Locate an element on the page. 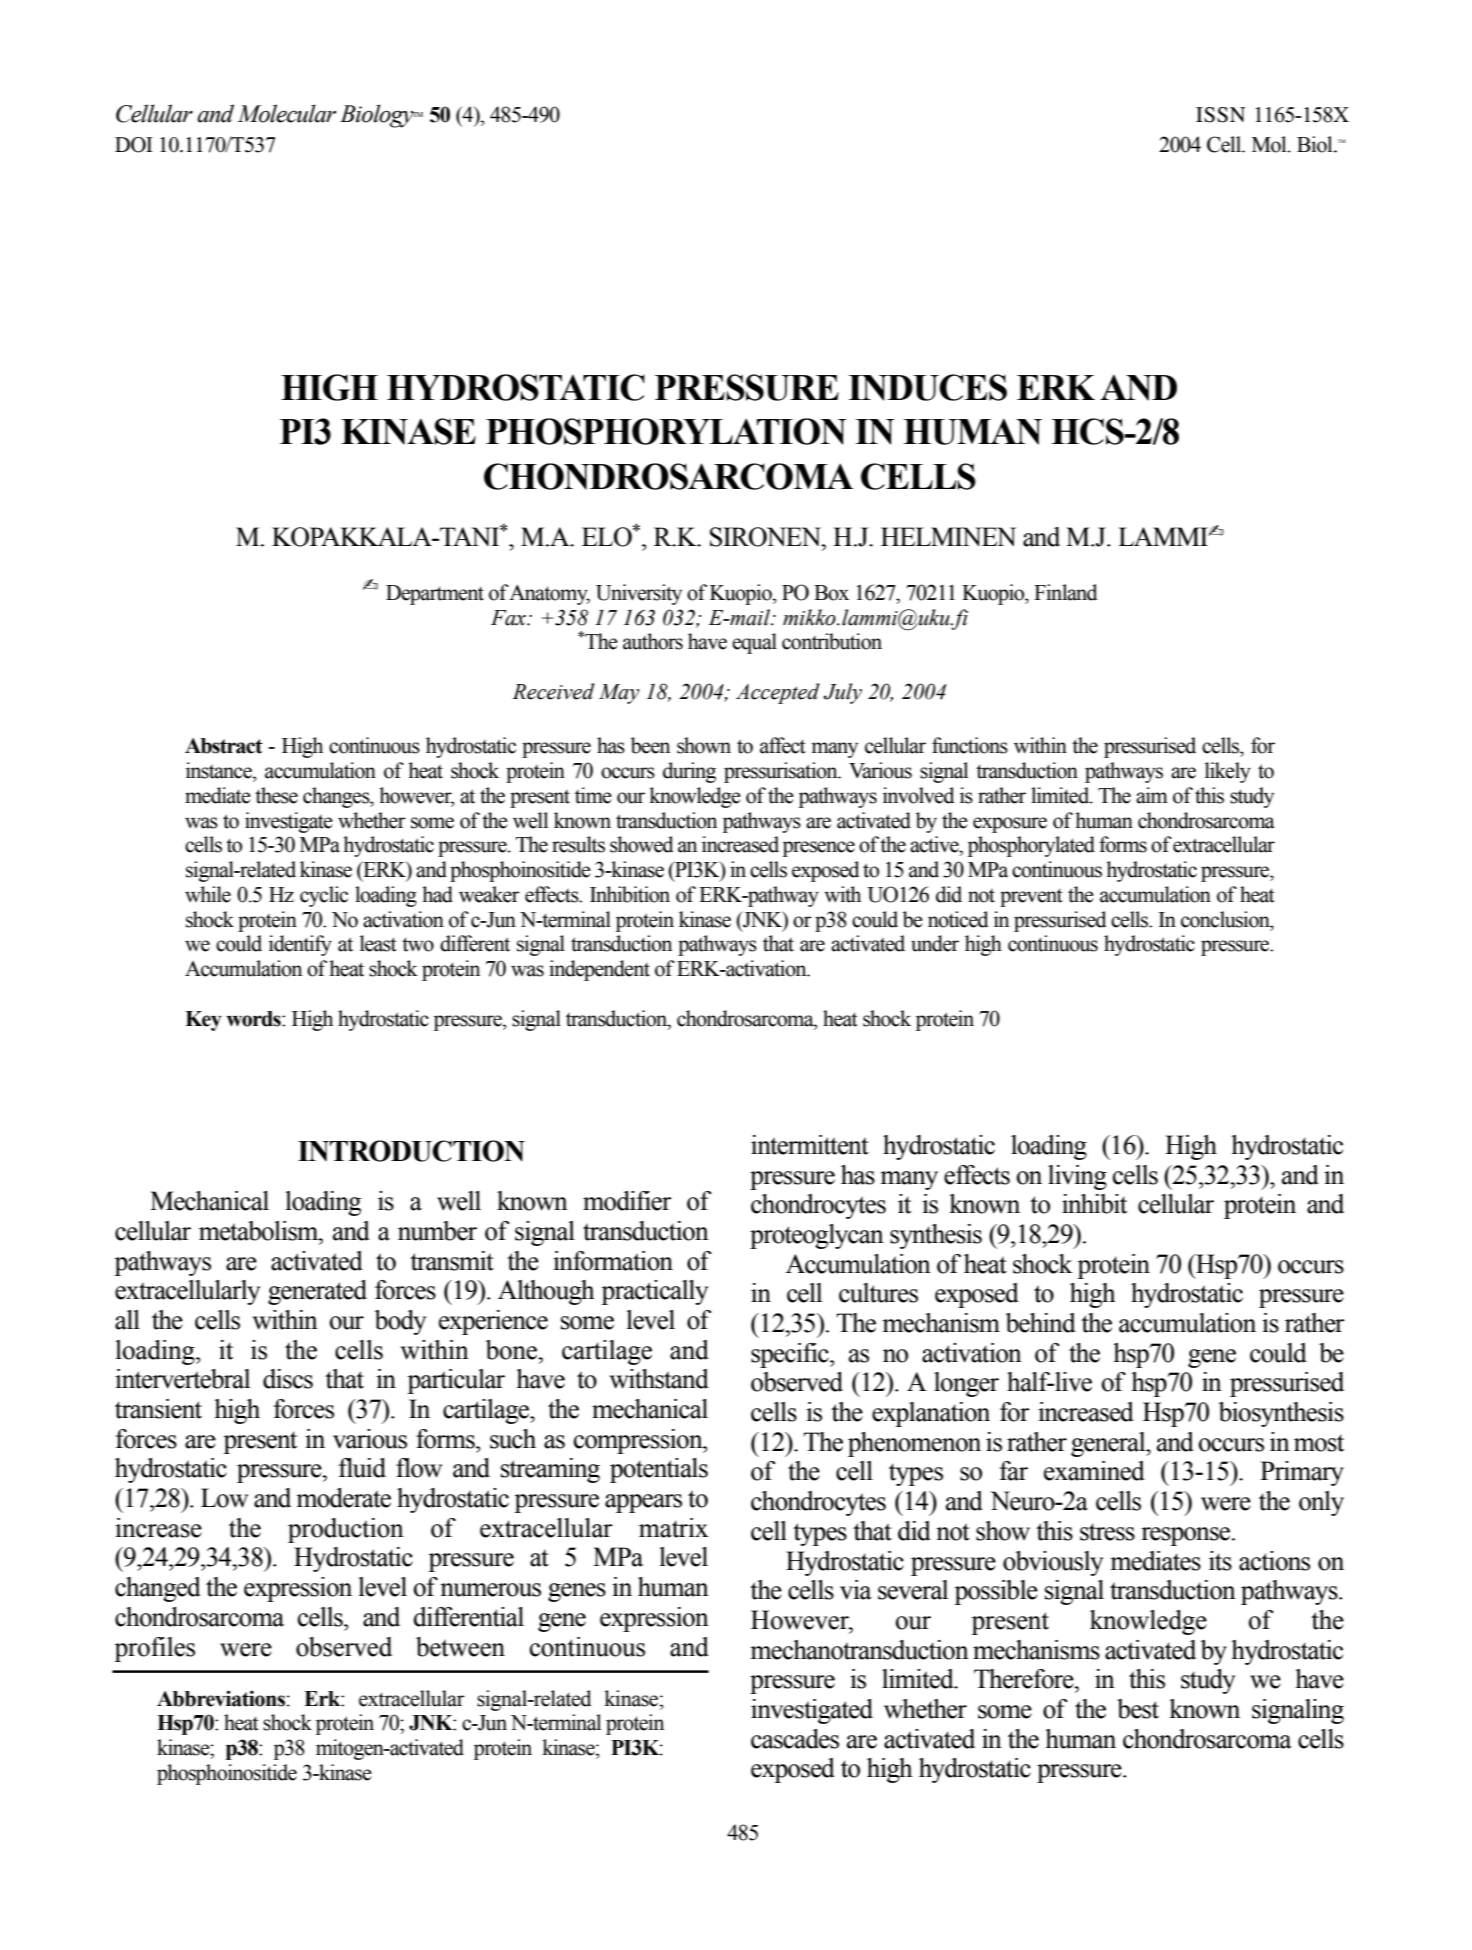  Finland is located at coordinates (1066, 592).
